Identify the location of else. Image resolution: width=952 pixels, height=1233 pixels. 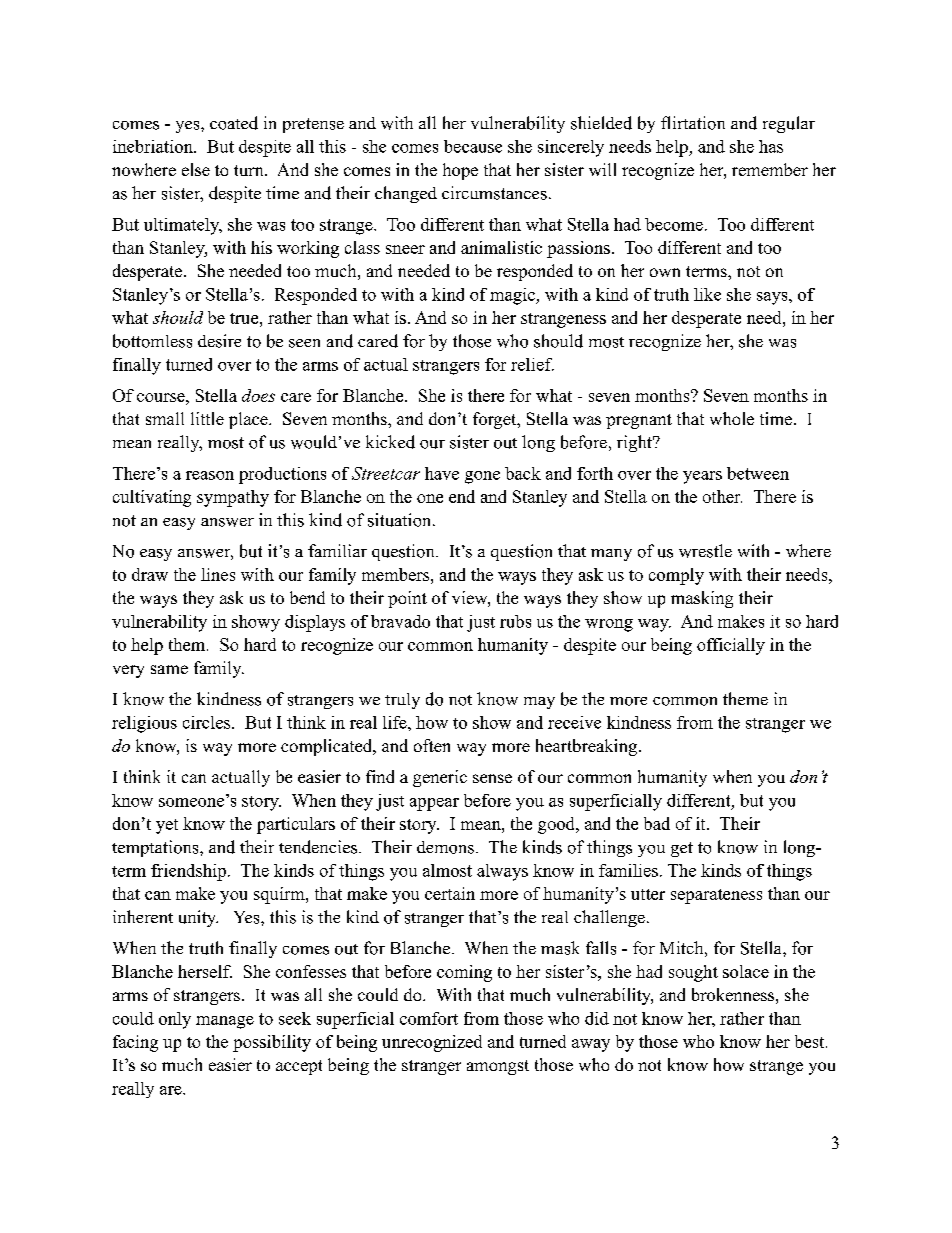
(196, 169).
